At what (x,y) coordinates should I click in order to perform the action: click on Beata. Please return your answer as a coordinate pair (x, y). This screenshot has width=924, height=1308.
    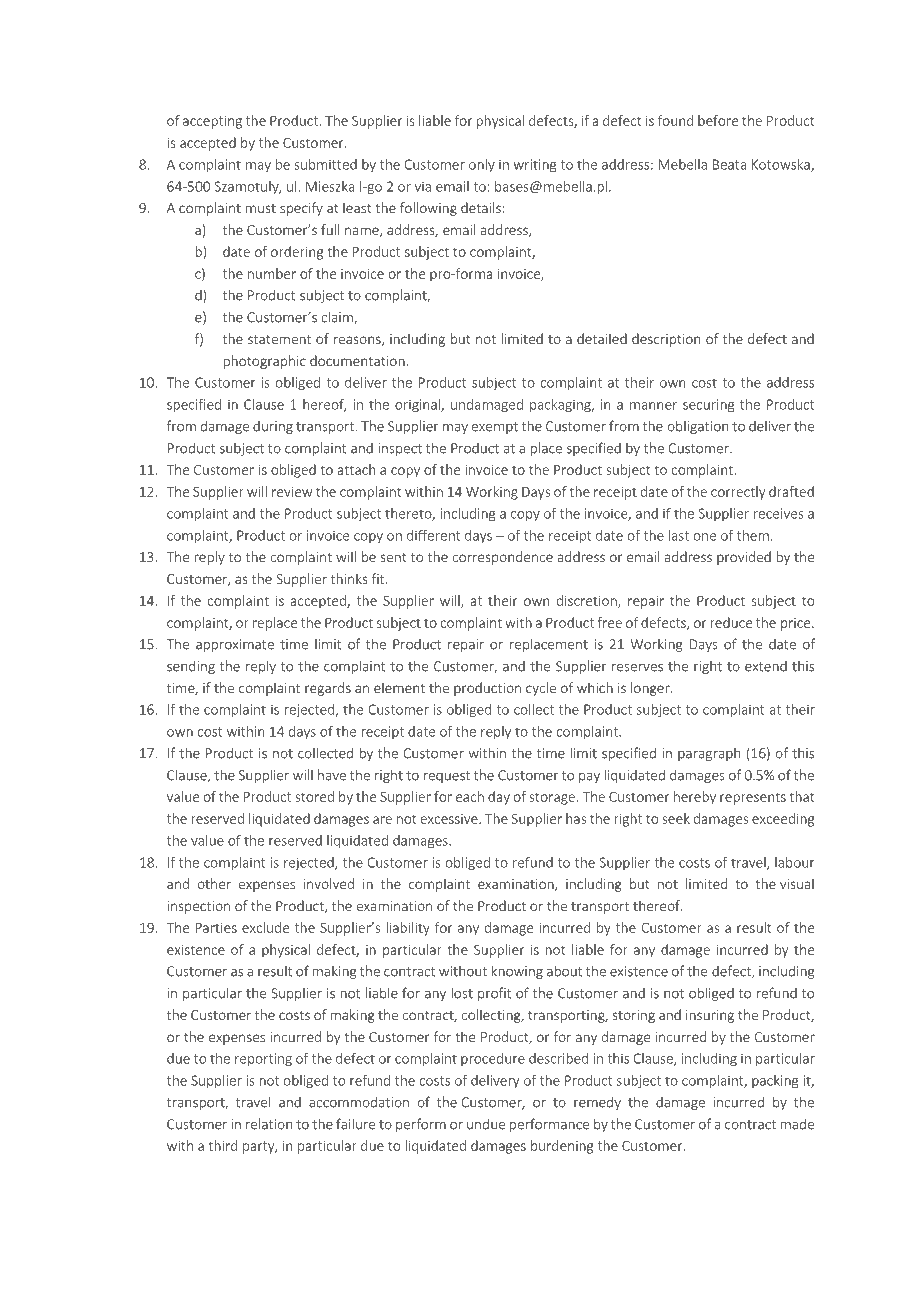
    Looking at the image, I should click on (729, 164).
